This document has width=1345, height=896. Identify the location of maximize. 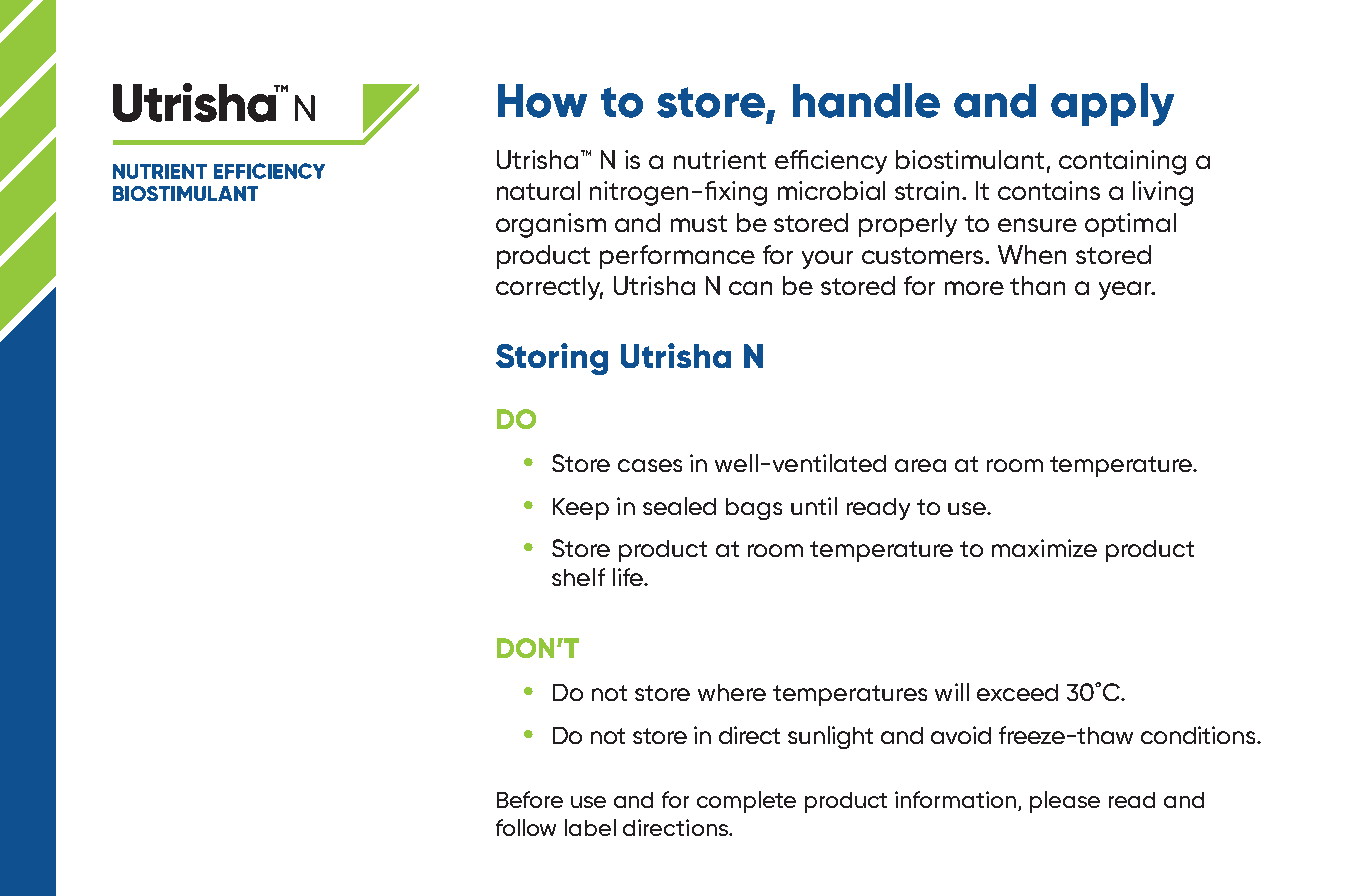
(1044, 548).
